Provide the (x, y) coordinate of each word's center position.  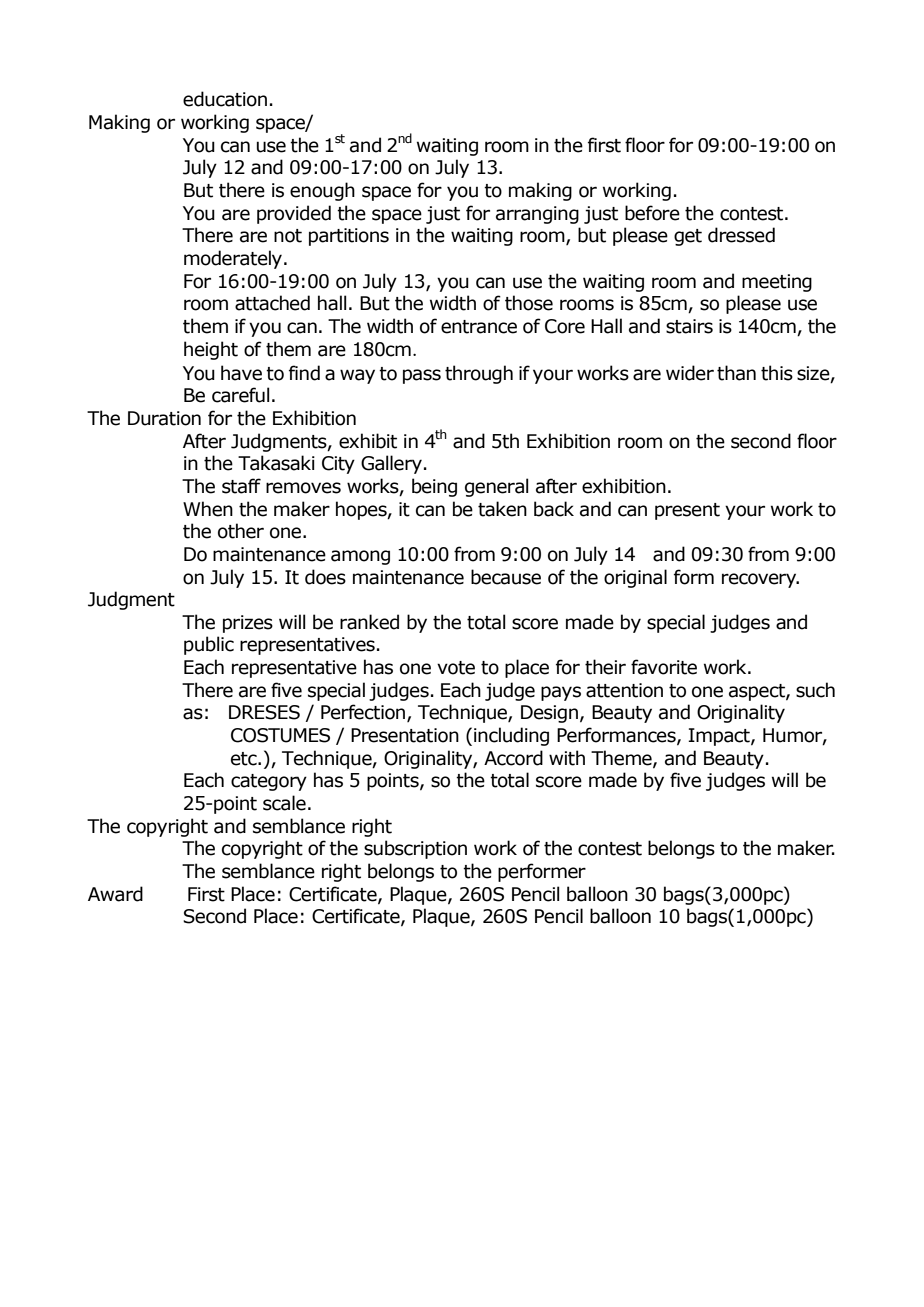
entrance (479, 327)
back (554, 509)
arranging (537, 215)
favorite (664, 667)
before (652, 213)
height (211, 350)
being (434, 487)
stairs (689, 326)
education (225, 99)
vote (456, 668)
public (209, 645)
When (208, 509)
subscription (415, 849)
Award (115, 894)
